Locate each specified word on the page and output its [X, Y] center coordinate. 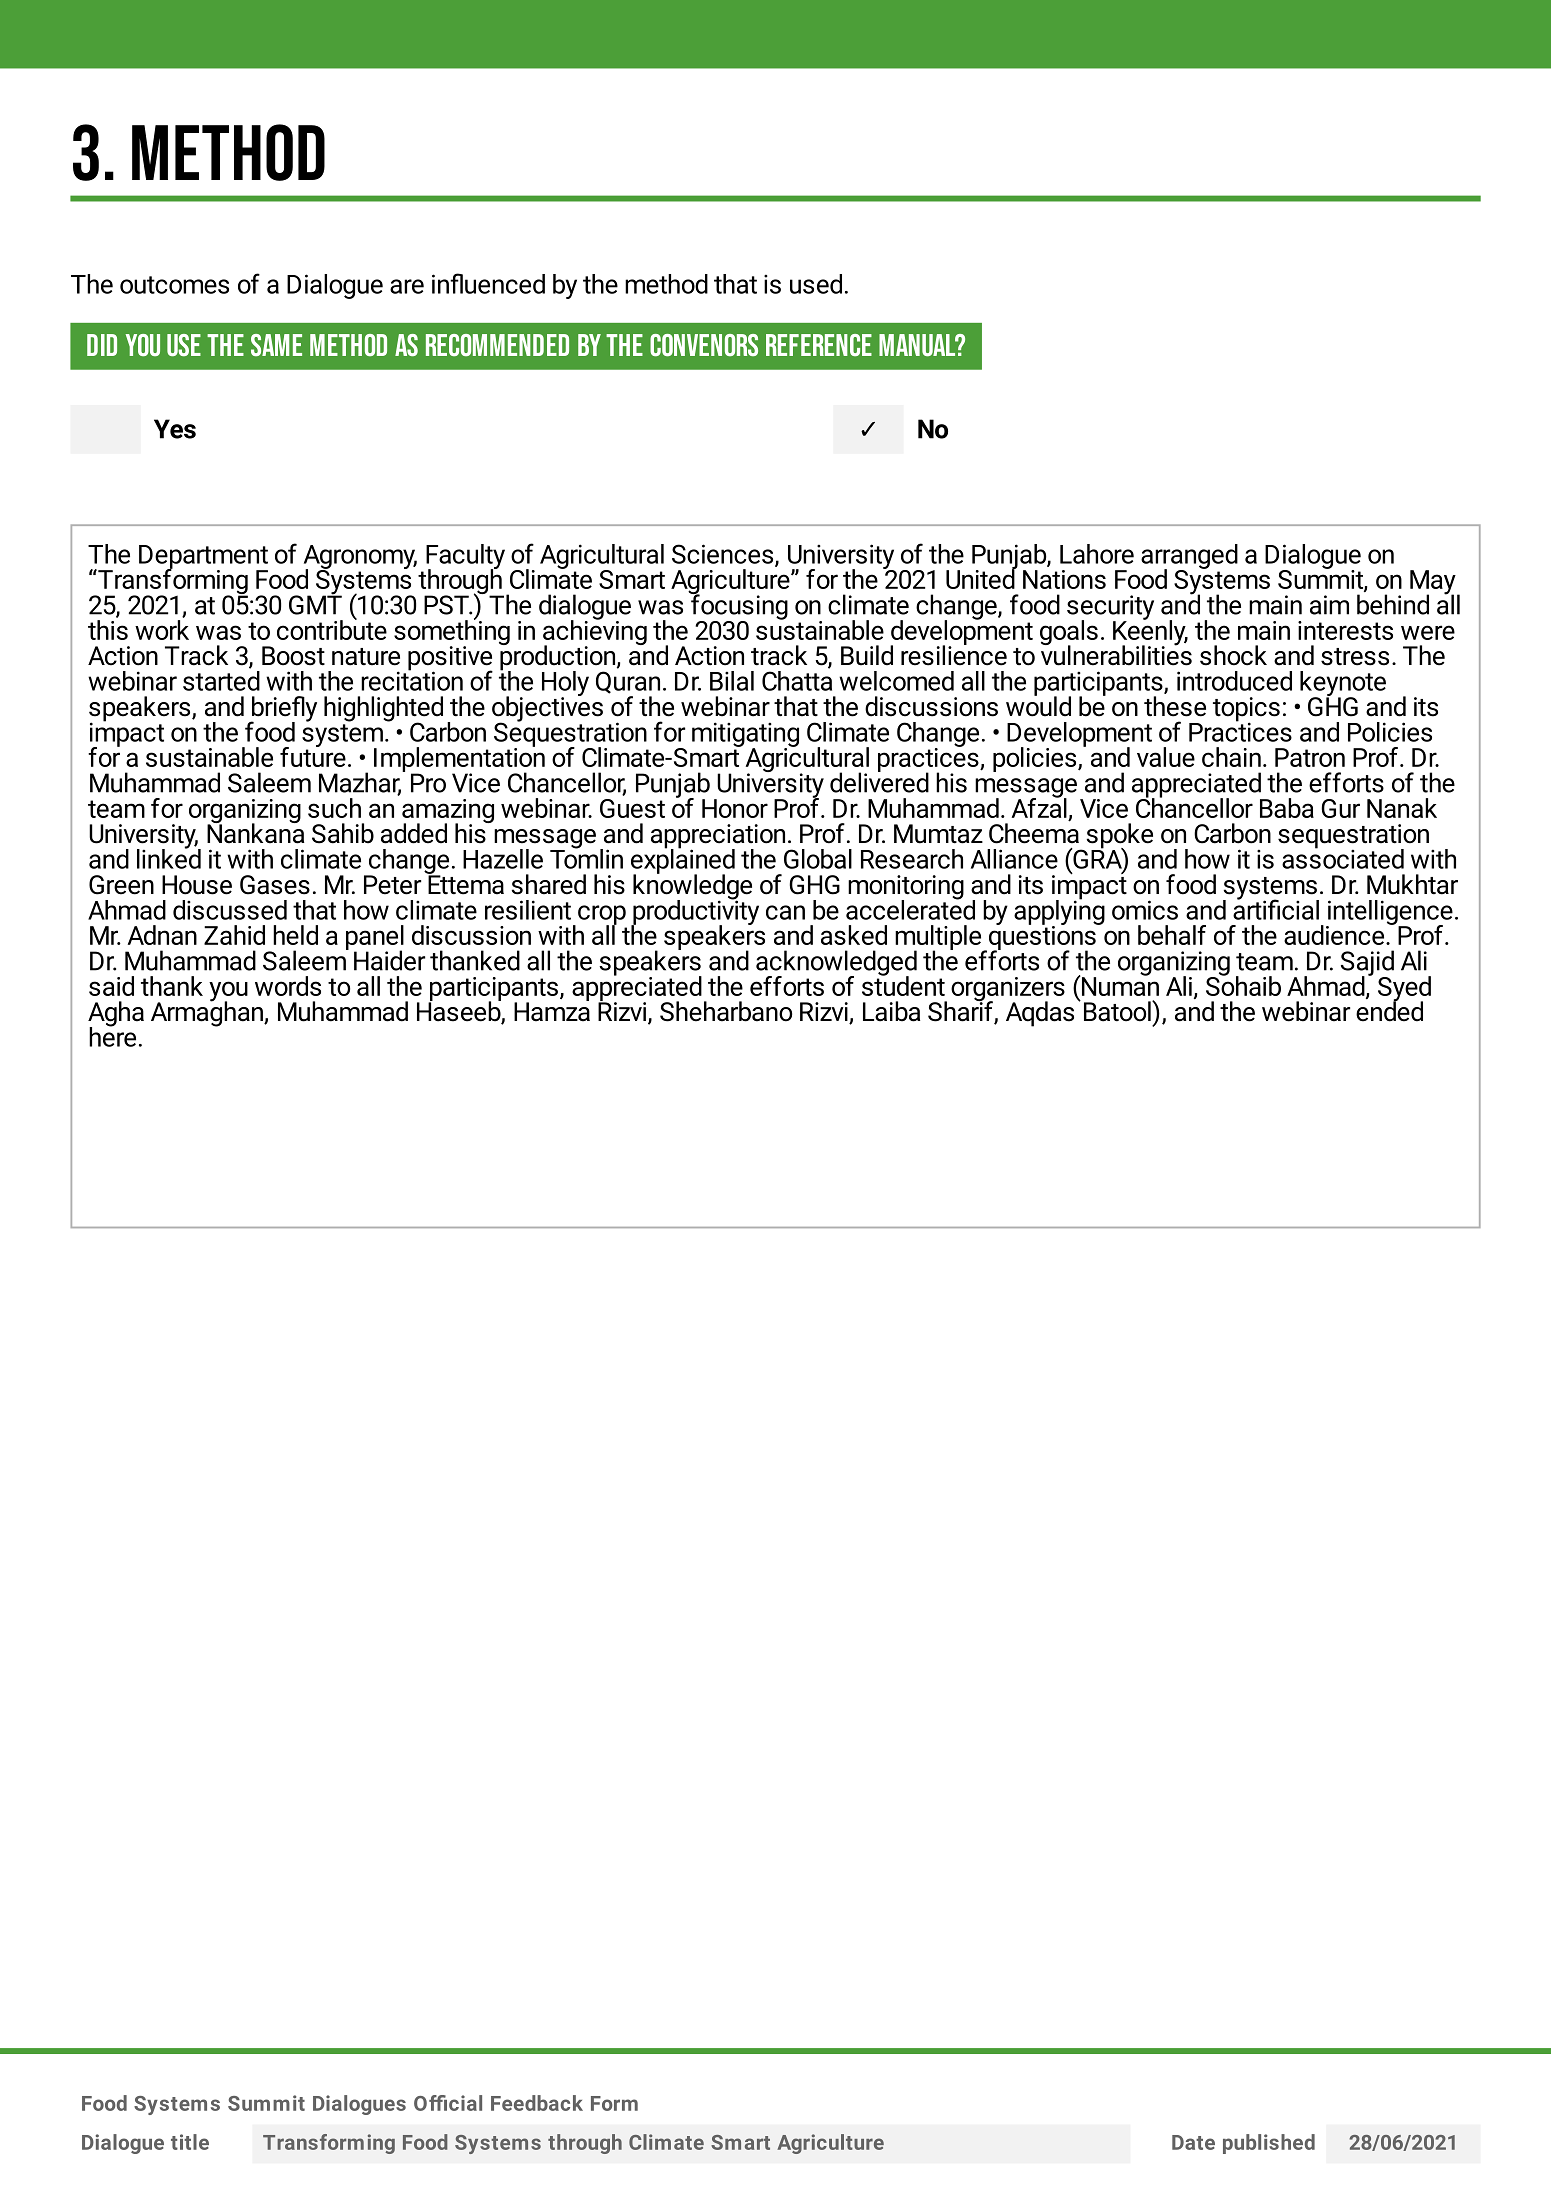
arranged [1189, 557]
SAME [276, 345]
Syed [1404, 990]
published [1269, 2144]
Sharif [961, 1011]
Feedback [537, 2103]
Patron [1310, 757]
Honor [735, 808]
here [112, 1035]
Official [448, 2103]
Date [1193, 2142]
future [313, 755]
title [190, 2142]
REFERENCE [819, 345]
